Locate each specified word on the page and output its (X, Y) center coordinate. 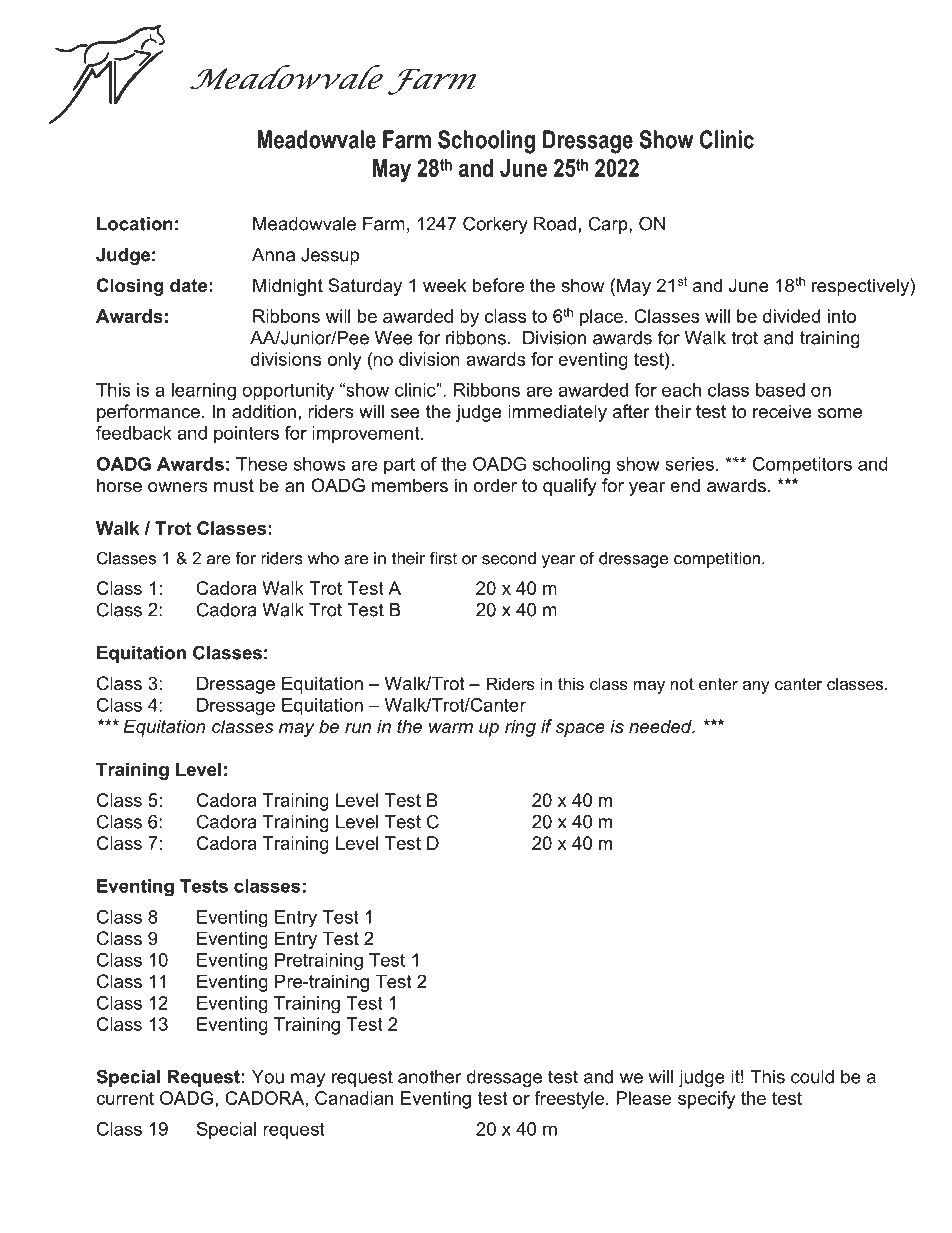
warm (451, 728)
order (495, 485)
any (756, 687)
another (430, 1077)
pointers (246, 435)
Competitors (802, 466)
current (125, 1098)
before (498, 285)
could (812, 1077)
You (268, 1077)
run (358, 728)
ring (520, 728)
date (188, 285)
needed (661, 726)
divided (791, 316)
